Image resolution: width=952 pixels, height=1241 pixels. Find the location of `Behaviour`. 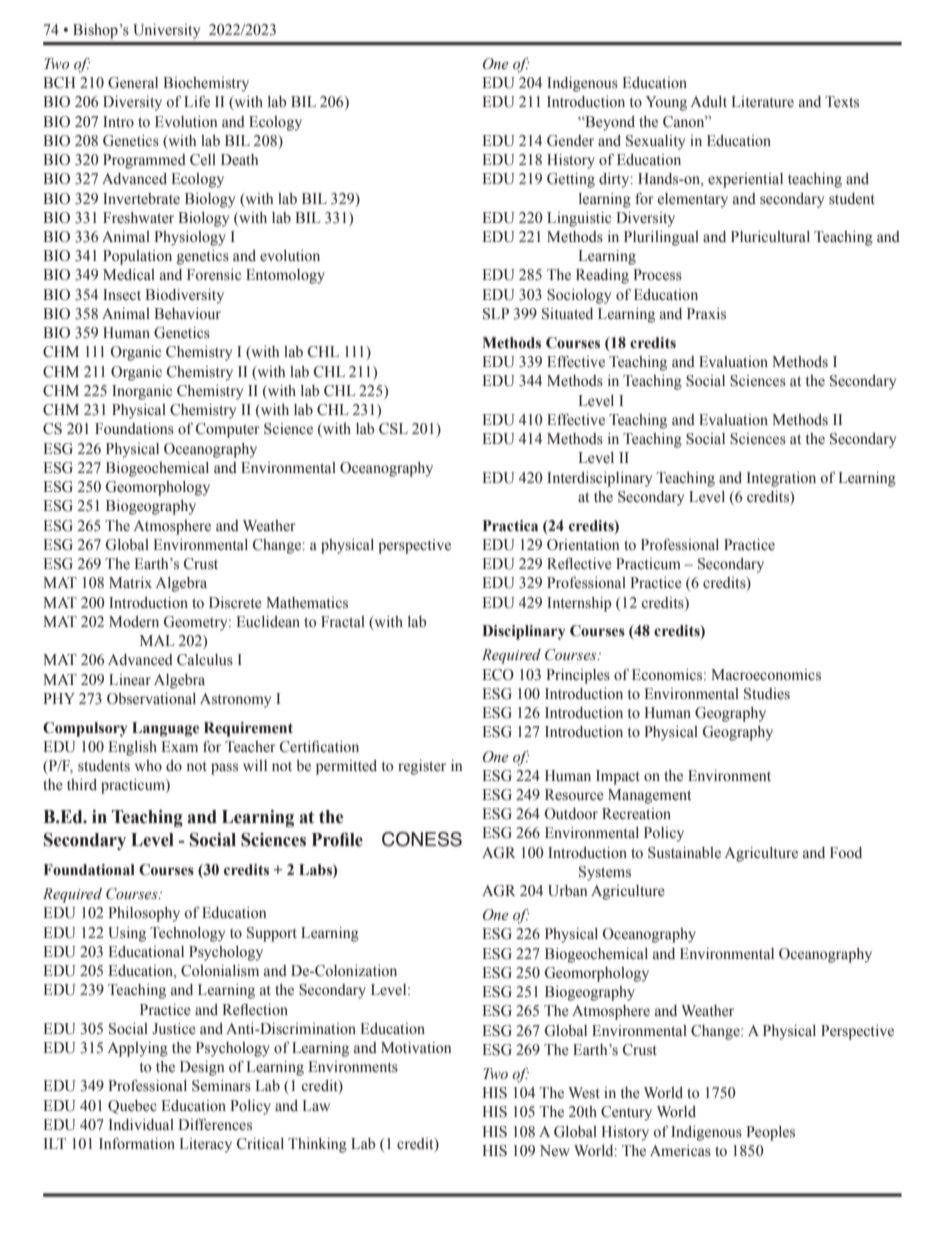

Behaviour is located at coordinates (187, 314).
